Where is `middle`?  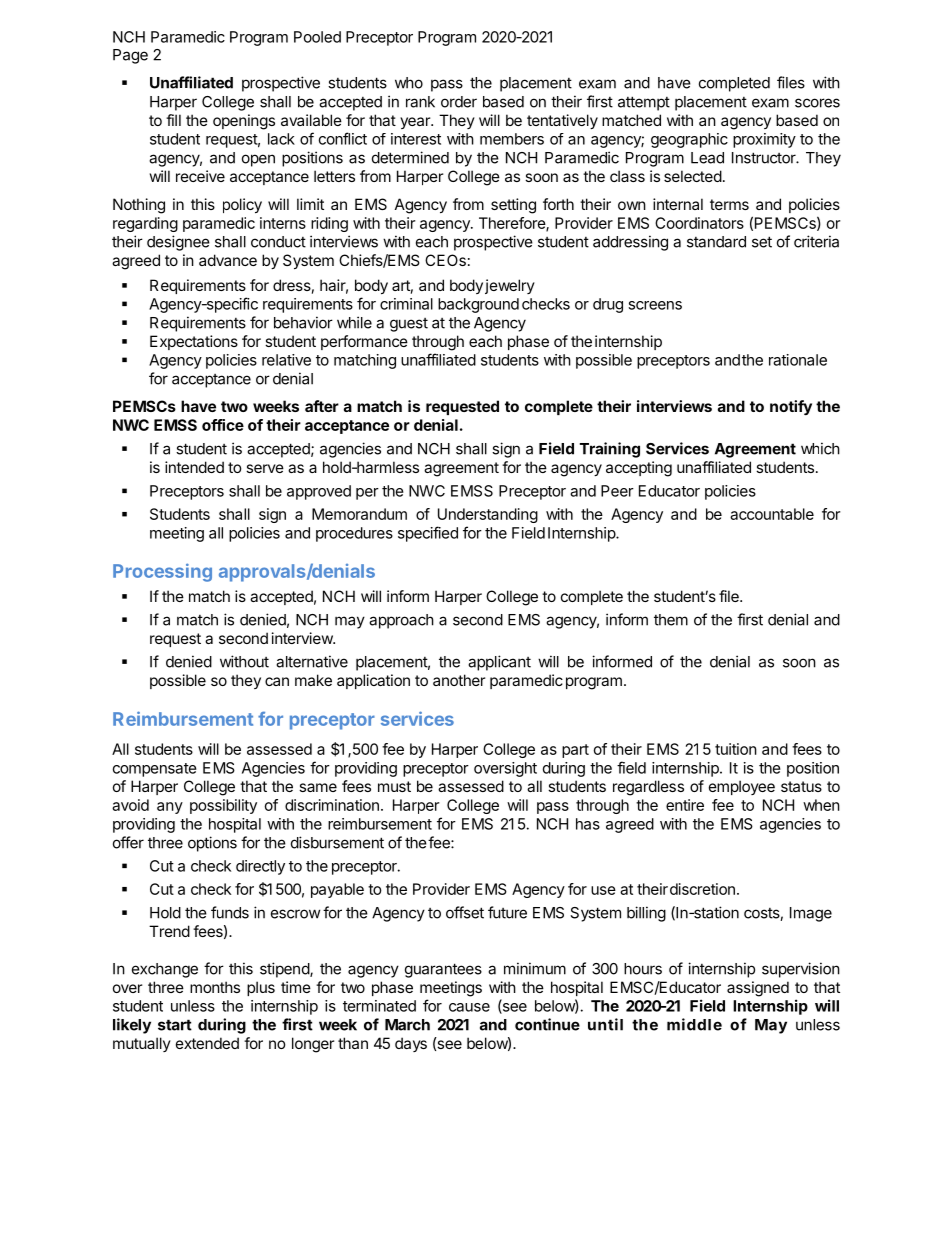 middle is located at coordinates (694, 1024).
